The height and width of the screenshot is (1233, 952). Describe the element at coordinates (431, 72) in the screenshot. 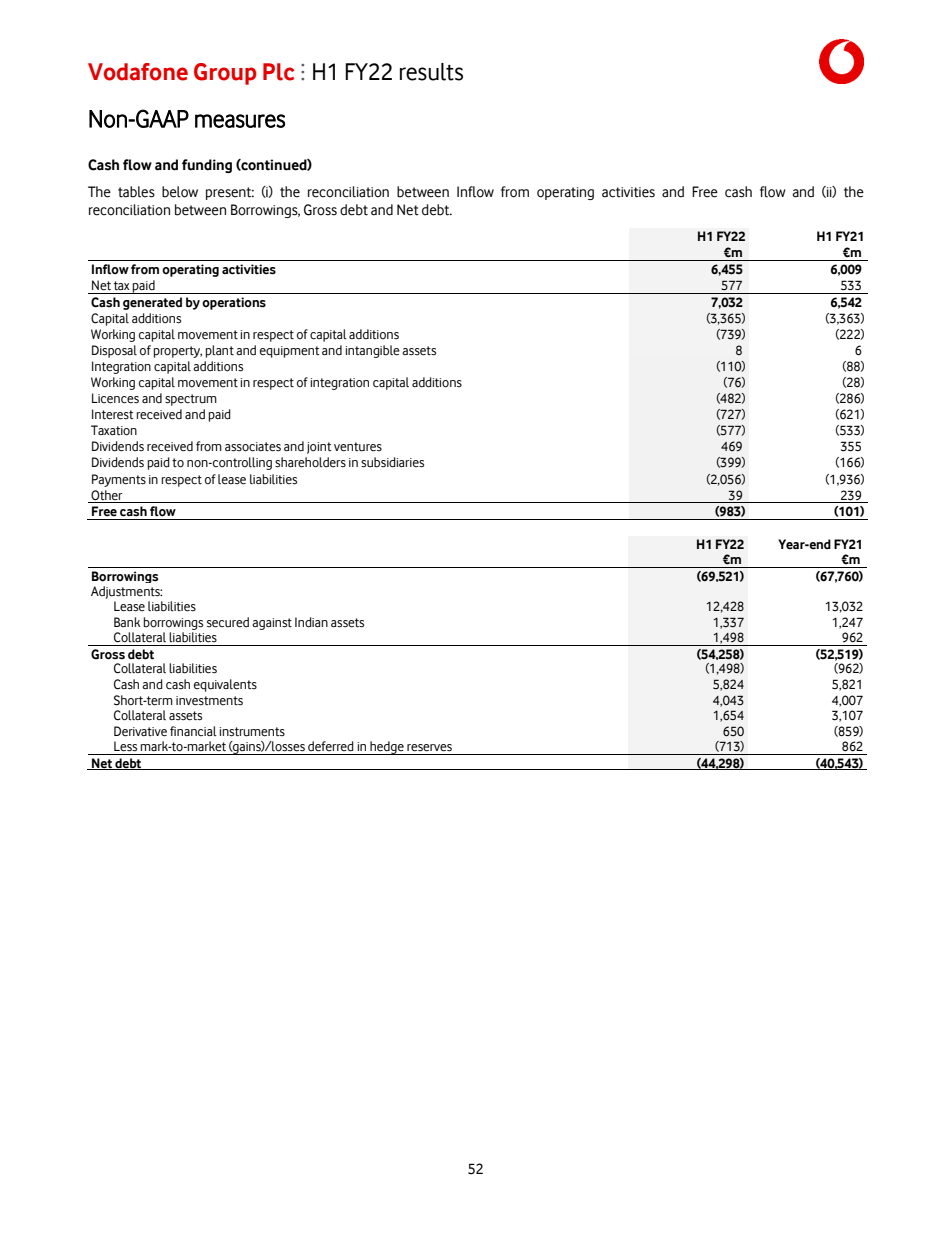

I see `results` at that location.
